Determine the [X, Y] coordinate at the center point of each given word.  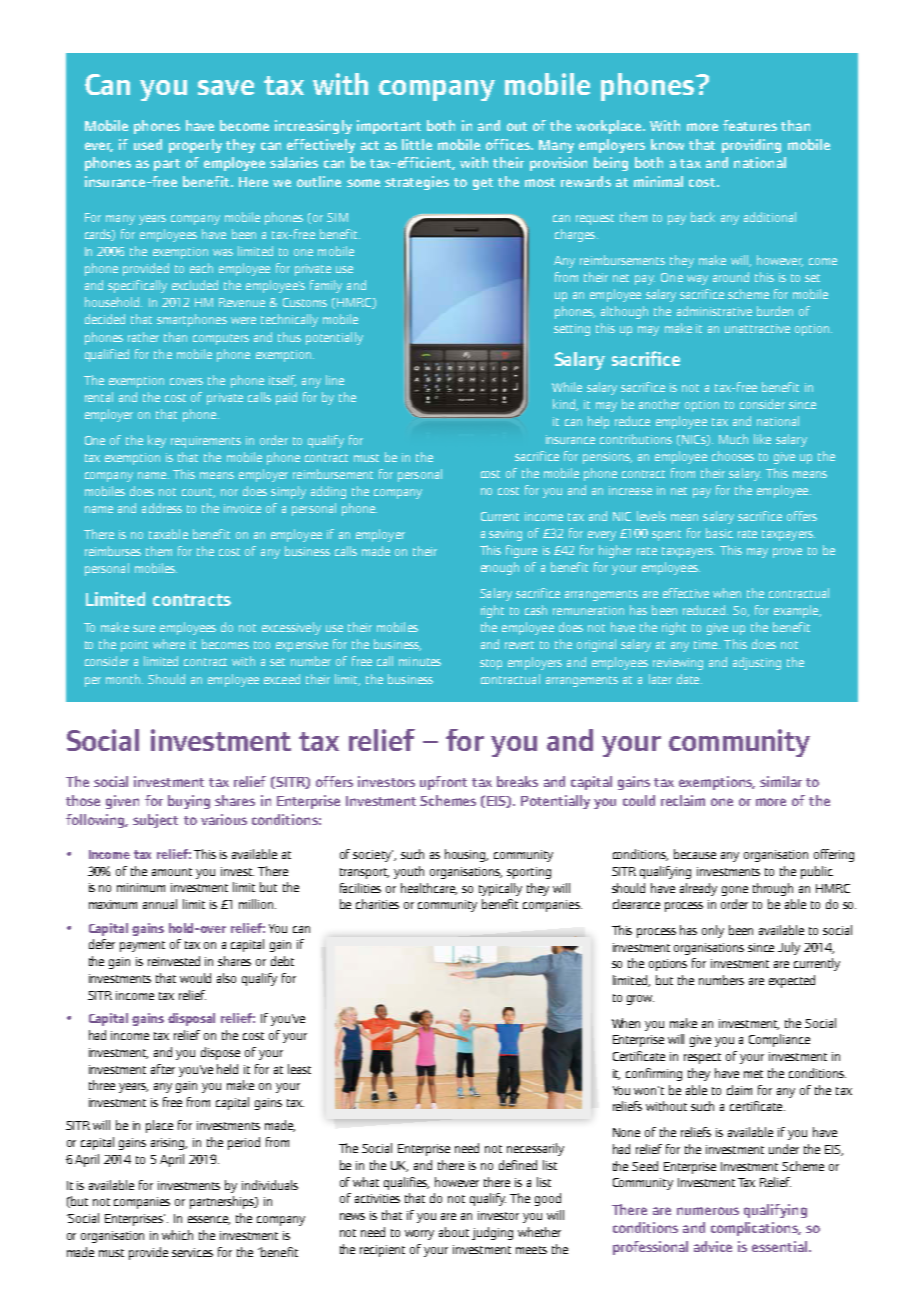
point [134, 646]
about [454, 1232]
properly [195, 146]
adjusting [757, 663]
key [157, 441]
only [713, 931]
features [750, 125]
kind [565, 405]
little [417, 144]
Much [733, 439]
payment [142, 946]
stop [491, 664]
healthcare [429, 889]
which [177, 1235]
